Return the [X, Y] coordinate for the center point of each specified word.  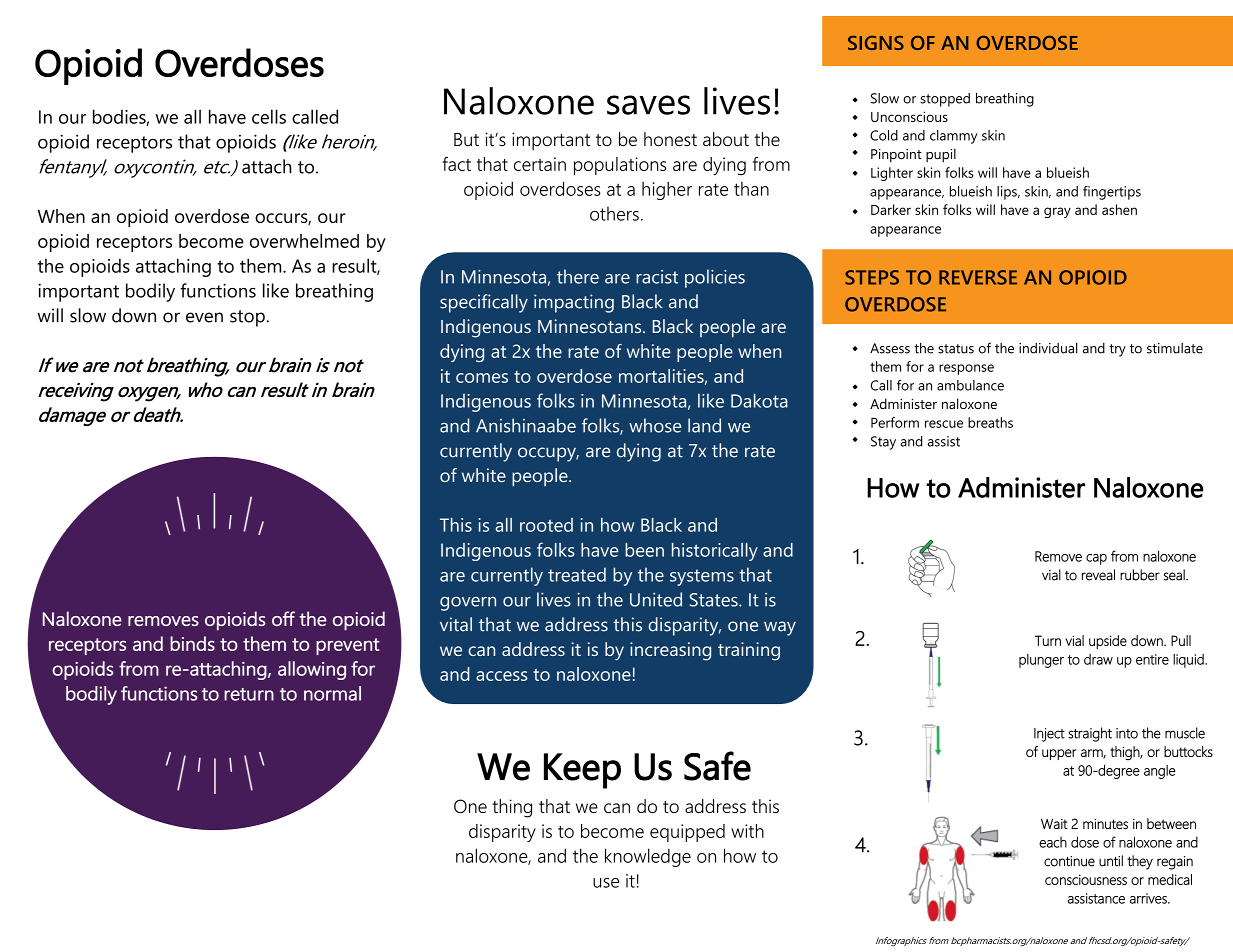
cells [269, 116]
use [606, 883]
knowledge [648, 857]
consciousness [1086, 879]
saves [648, 105]
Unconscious [909, 116]
